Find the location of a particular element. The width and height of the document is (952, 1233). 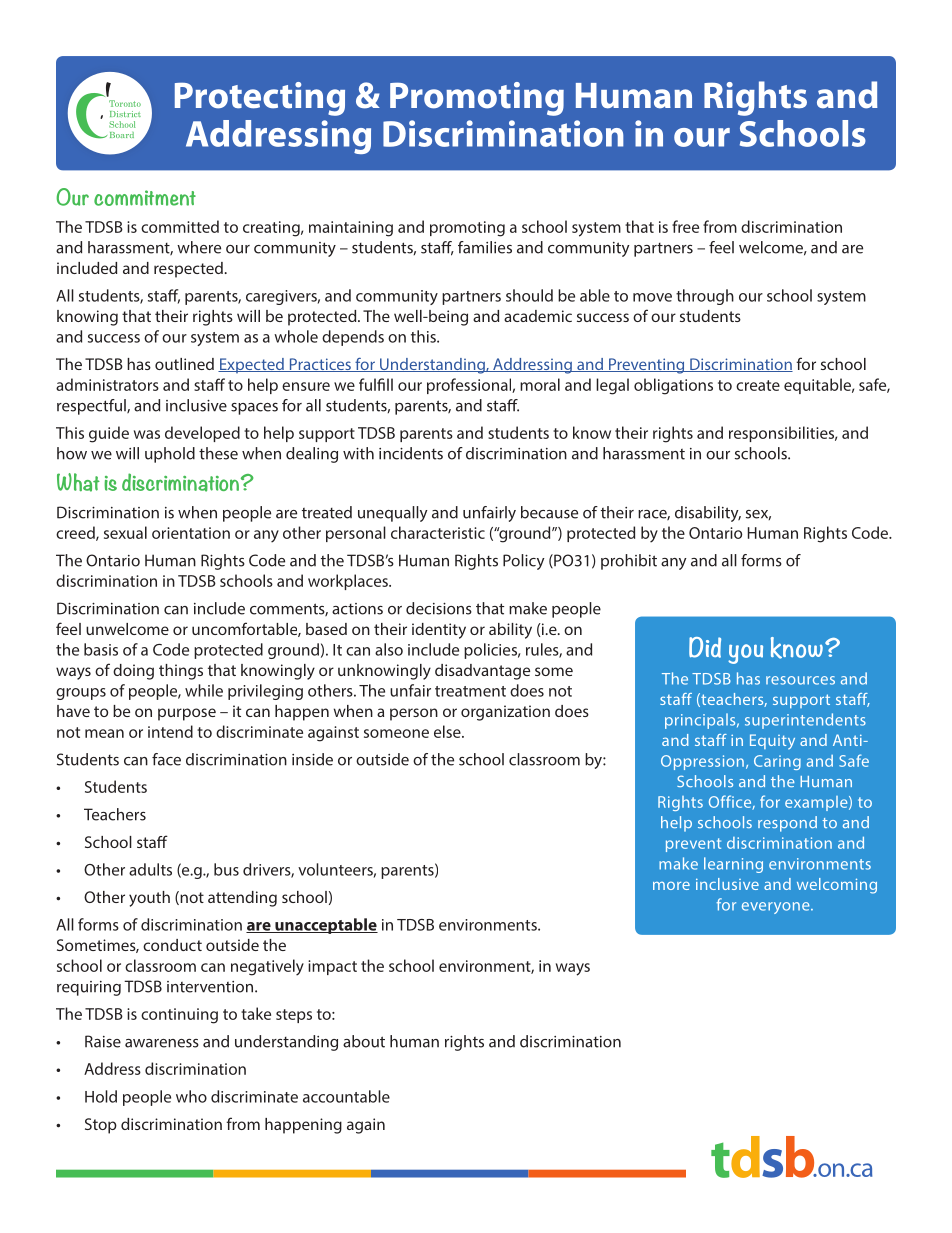

create is located at coordinates (758, 385).
